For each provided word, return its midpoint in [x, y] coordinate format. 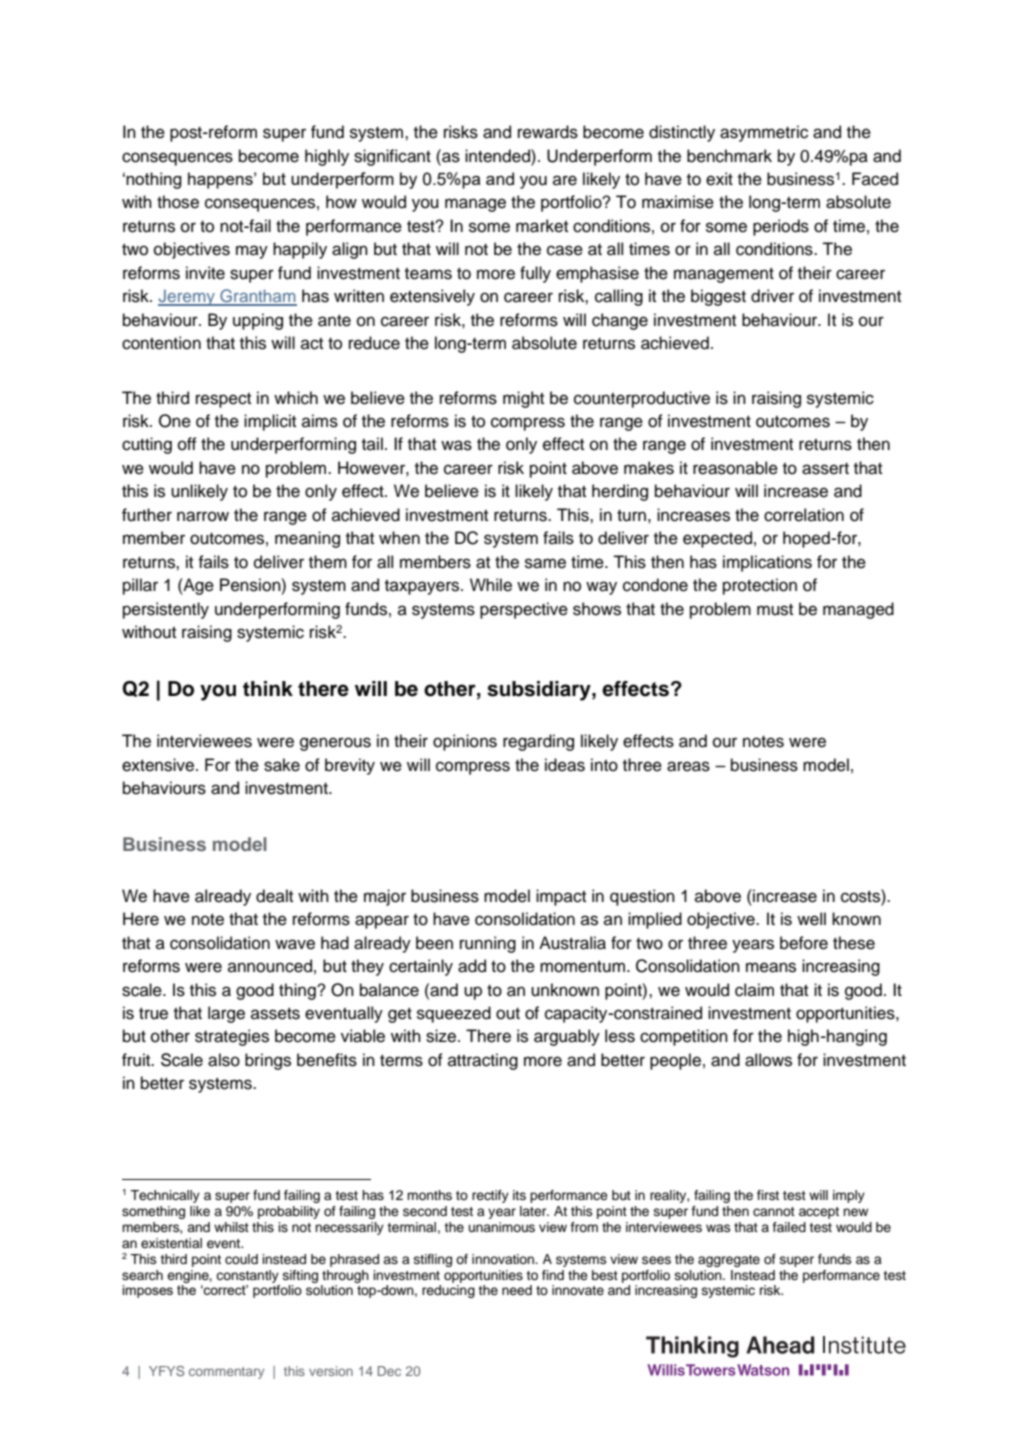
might [523, 399]
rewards [548, 132]
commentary [226, 1373]
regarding [538, 742]
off [187, 444]
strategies [232, 1037]
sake [282, 765]
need [517, 1290]
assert [825, 469]
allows [768, 1060]
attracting [483, 1061]
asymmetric [764, 133]
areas [688, 766]
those [178, 202]
